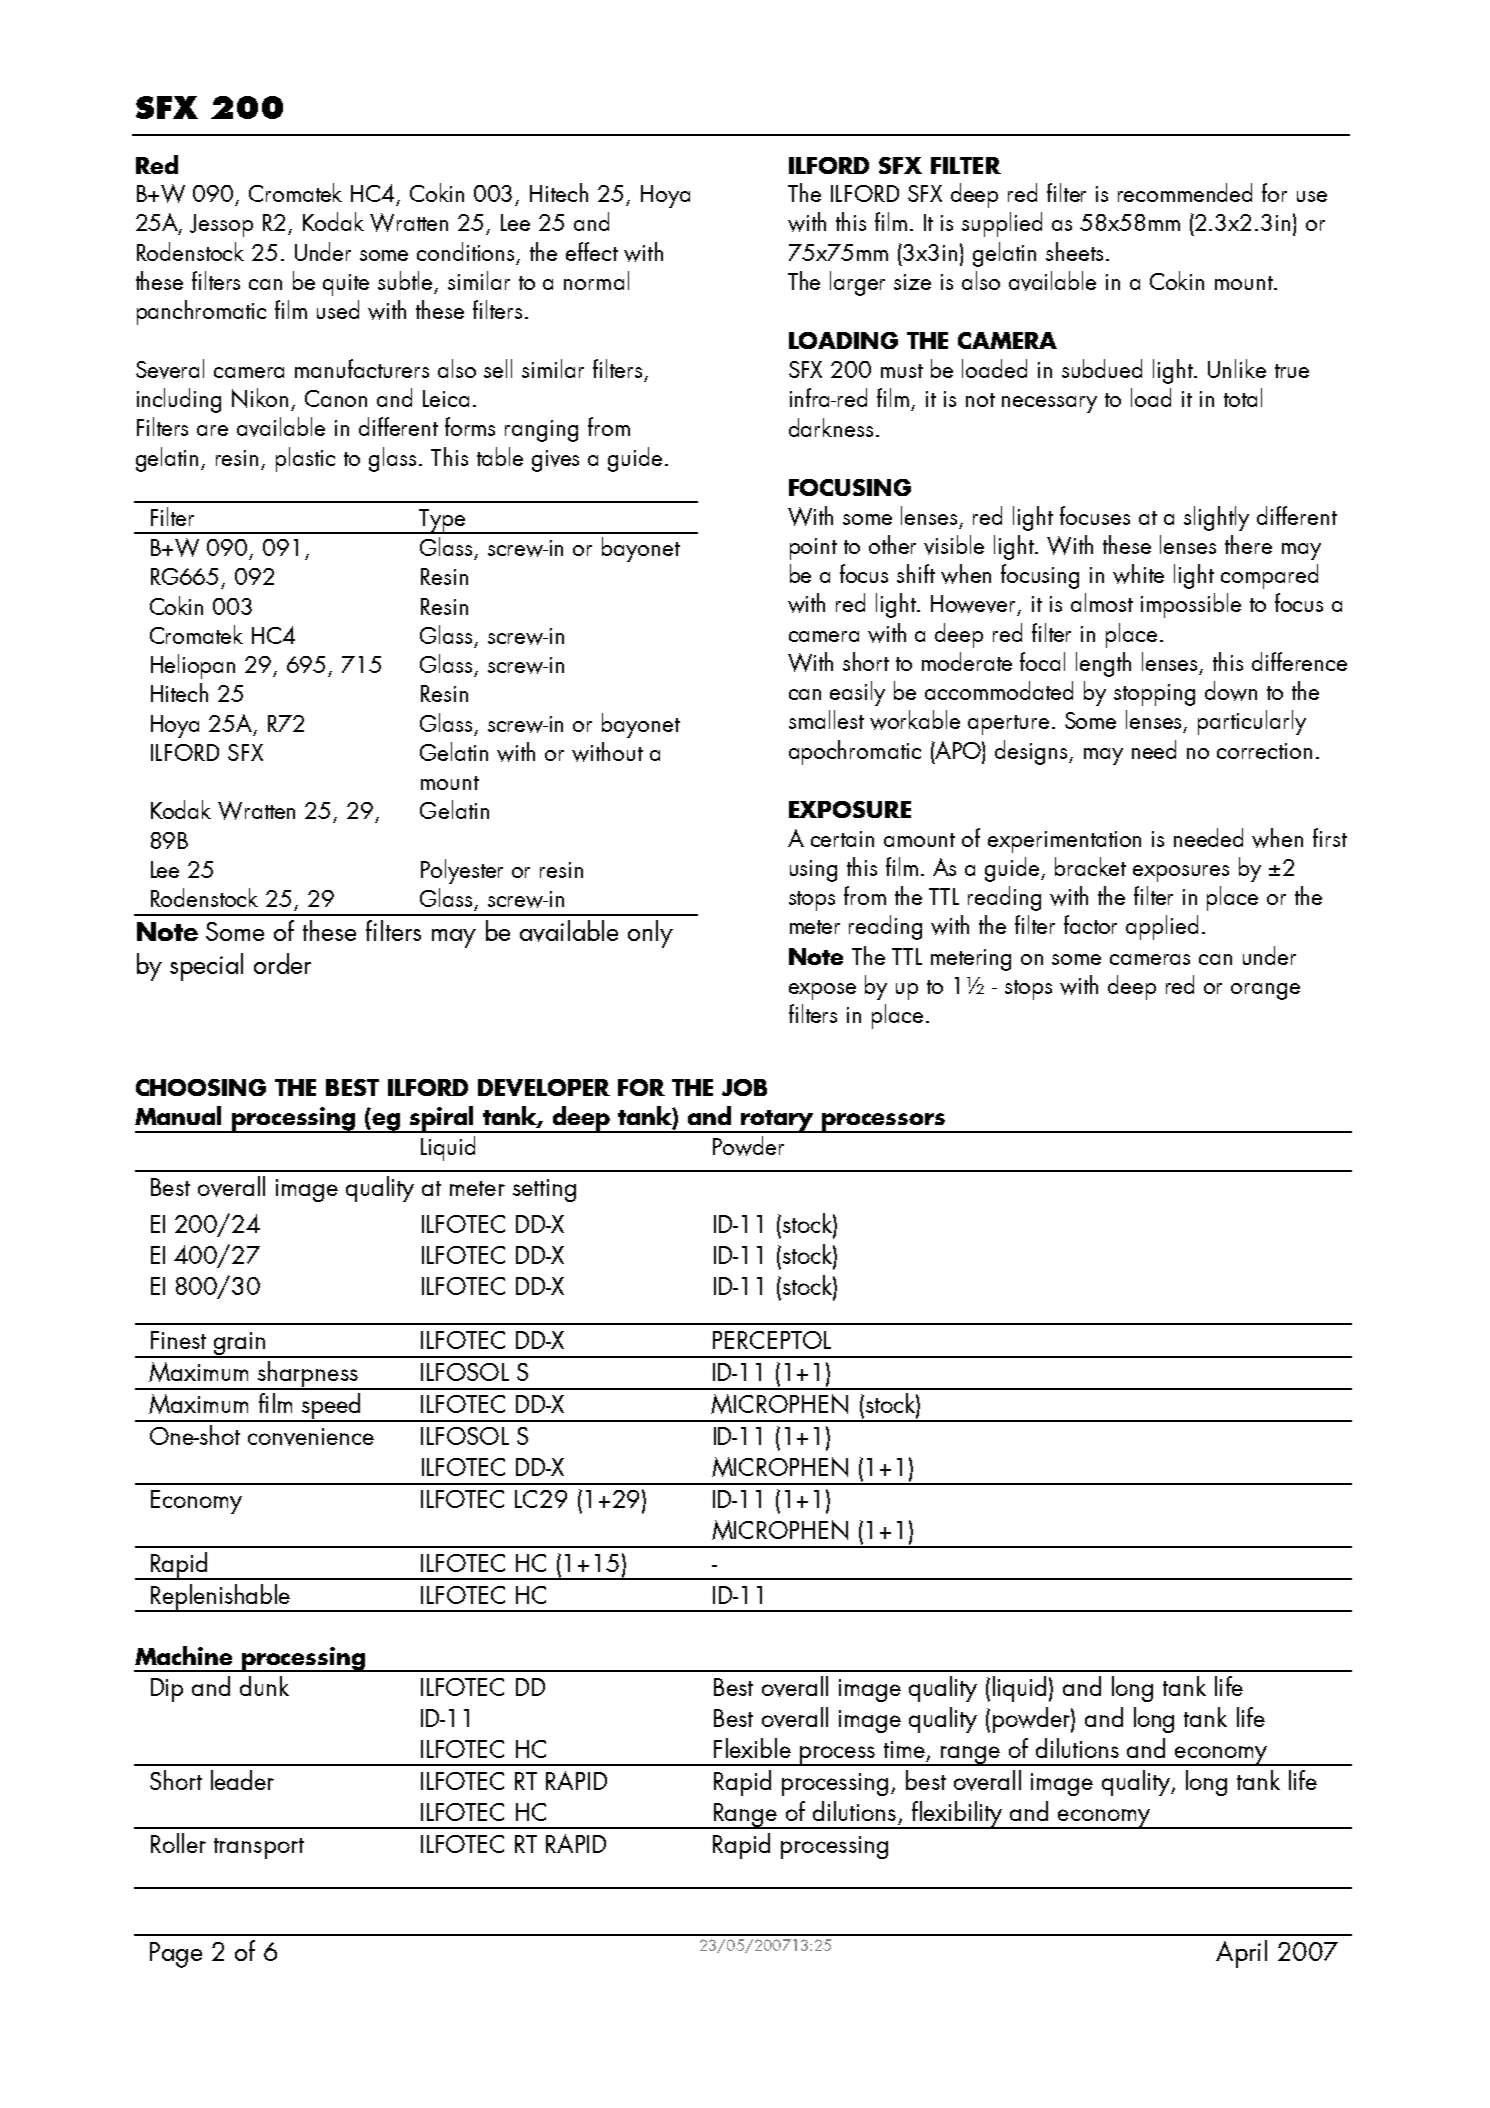  I want to click on larger, so click(857, 283).
